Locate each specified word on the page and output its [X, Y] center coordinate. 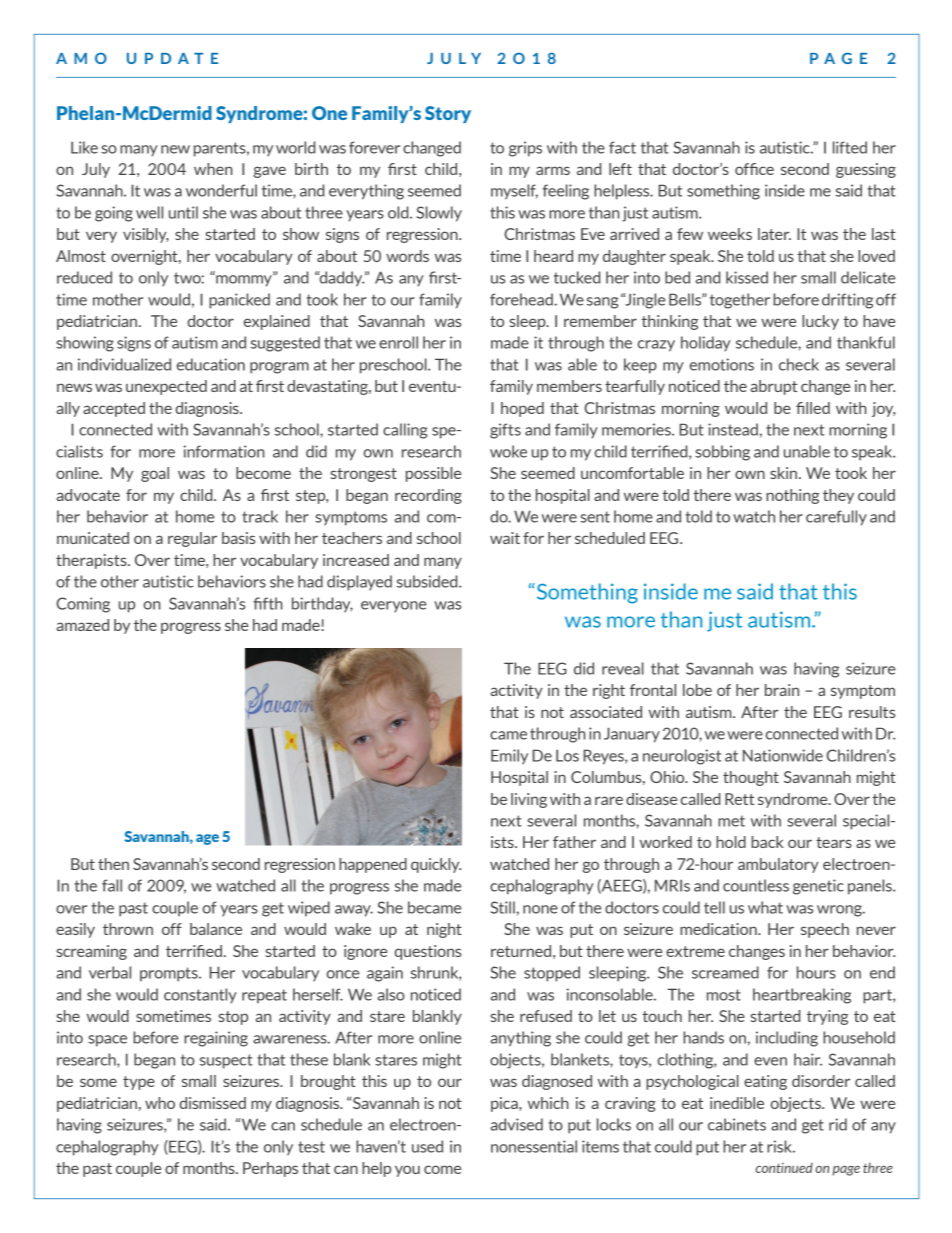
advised [516, 1124]
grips [525, 149]
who [160, 1103]
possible [433, 474]
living [529, 800]
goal [155, 474]
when [213, 169]
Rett [739, 799]
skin [785, 473]
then [113, 864]
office [754, 169]
